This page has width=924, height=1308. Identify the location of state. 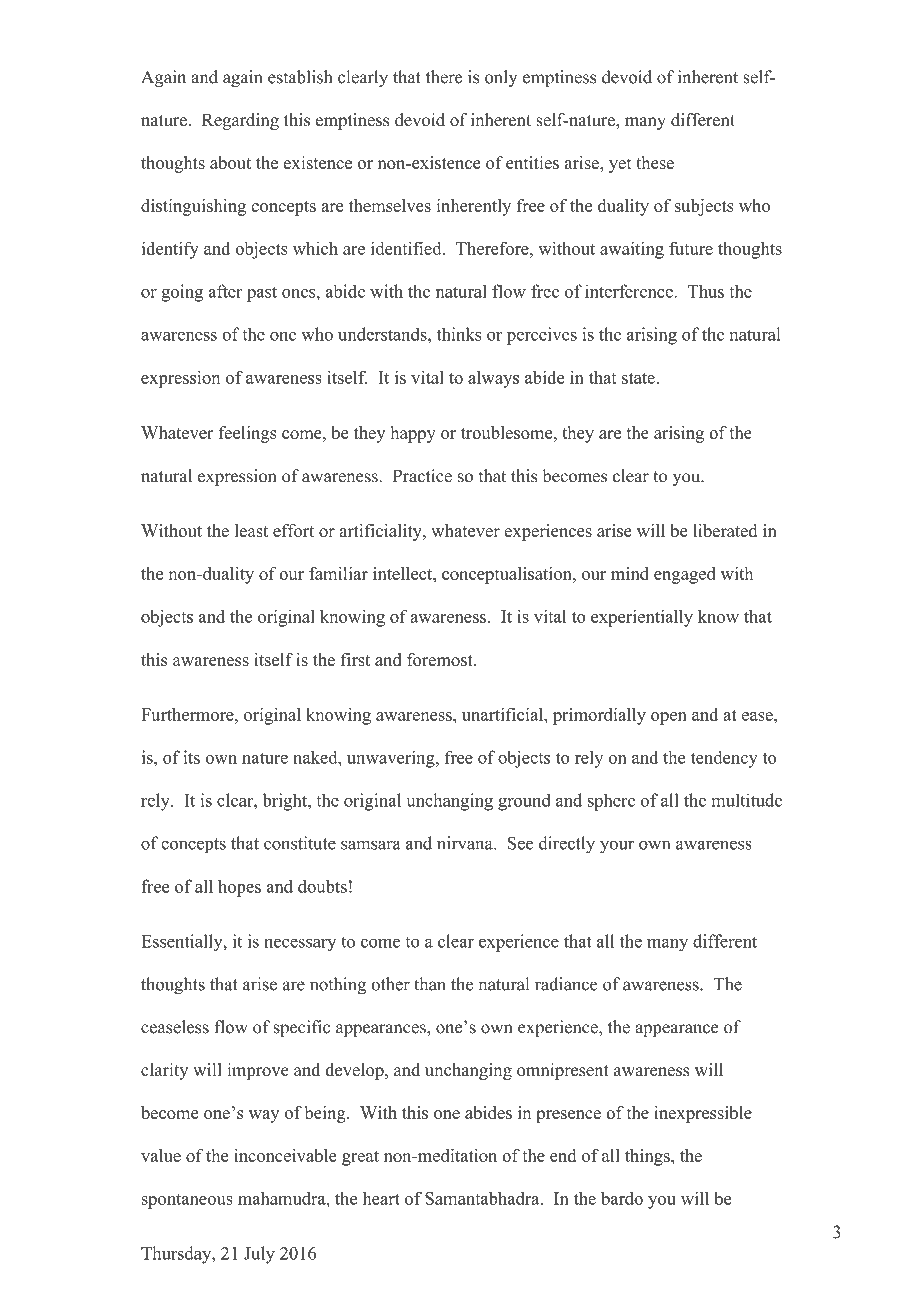
(639, 378).
